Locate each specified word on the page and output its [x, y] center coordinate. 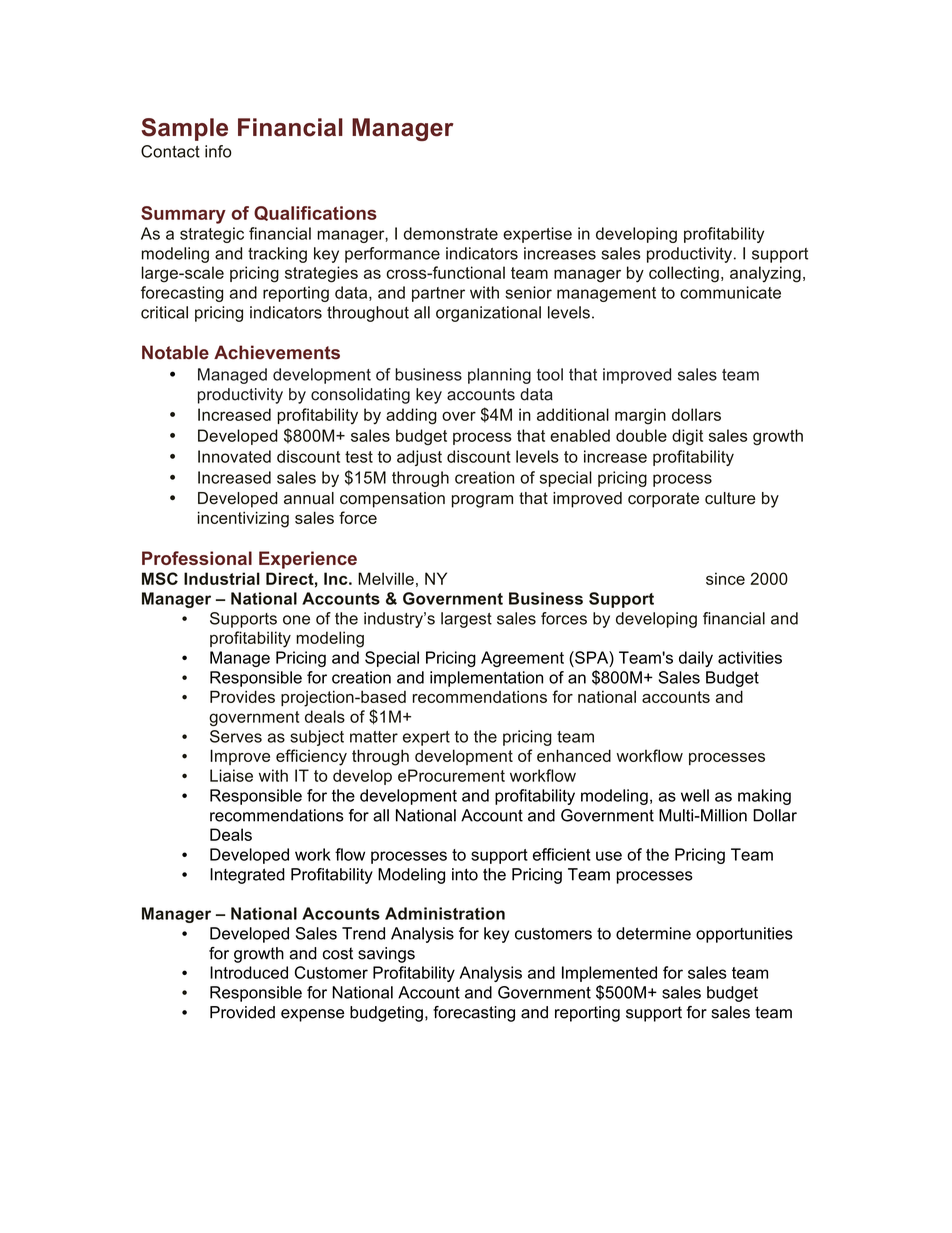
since [725, 578]
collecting [684, 274]
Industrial [222, 578]
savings [386, 955]
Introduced [249, 972]
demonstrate [451, 233]
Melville [386, 578]
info [218, 151]
